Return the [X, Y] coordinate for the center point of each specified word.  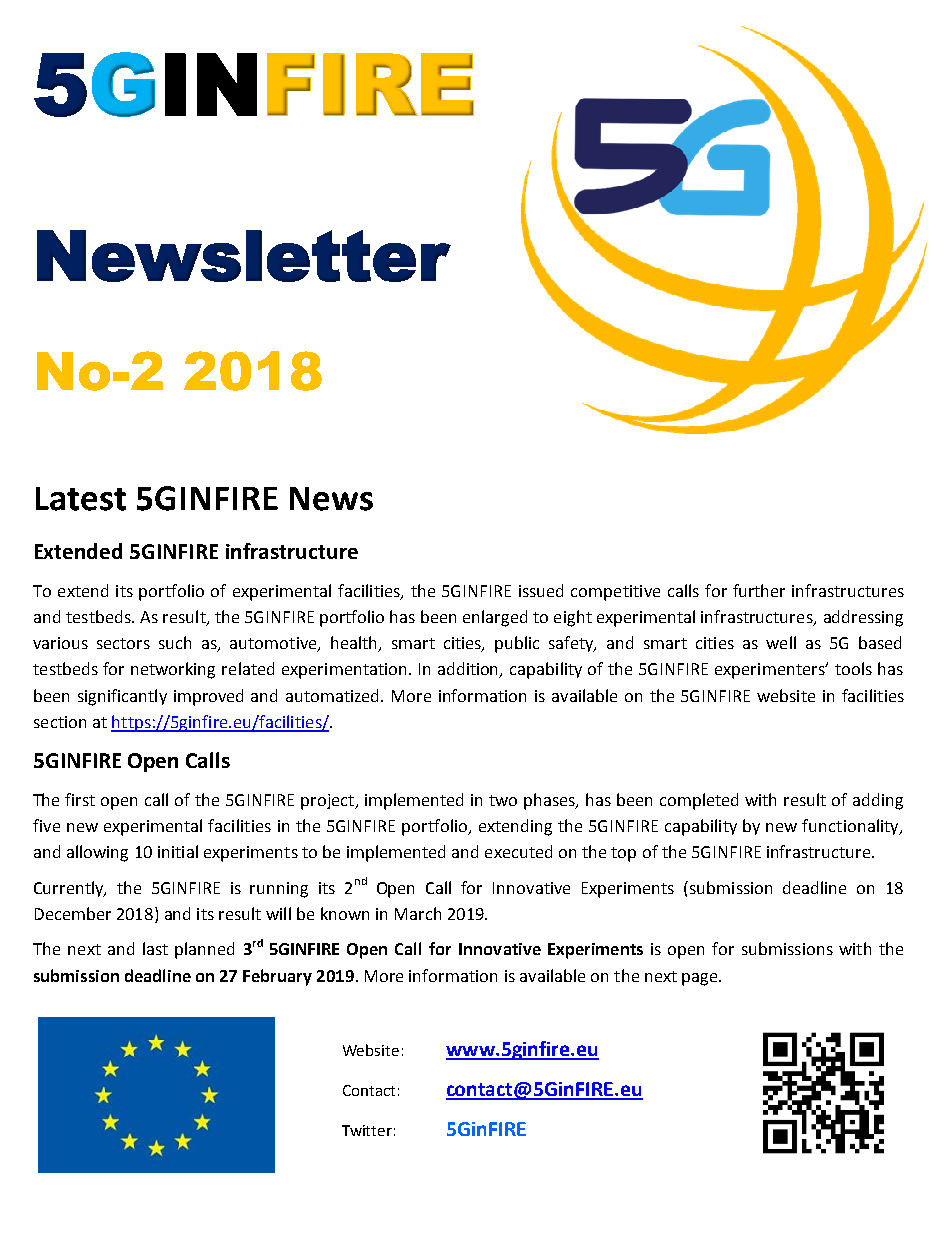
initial [178, 851]
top [623, 854]
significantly [122, 697]
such [175, 642]
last [155, 948]
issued [541, 590]
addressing [863, 618]
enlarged [495, 618]
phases [551, 801]
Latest [81, 499]
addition [469, 670]
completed [699, 801]
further [759, 590]
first [80, 799]
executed [518, 851]
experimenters [771, 671]
